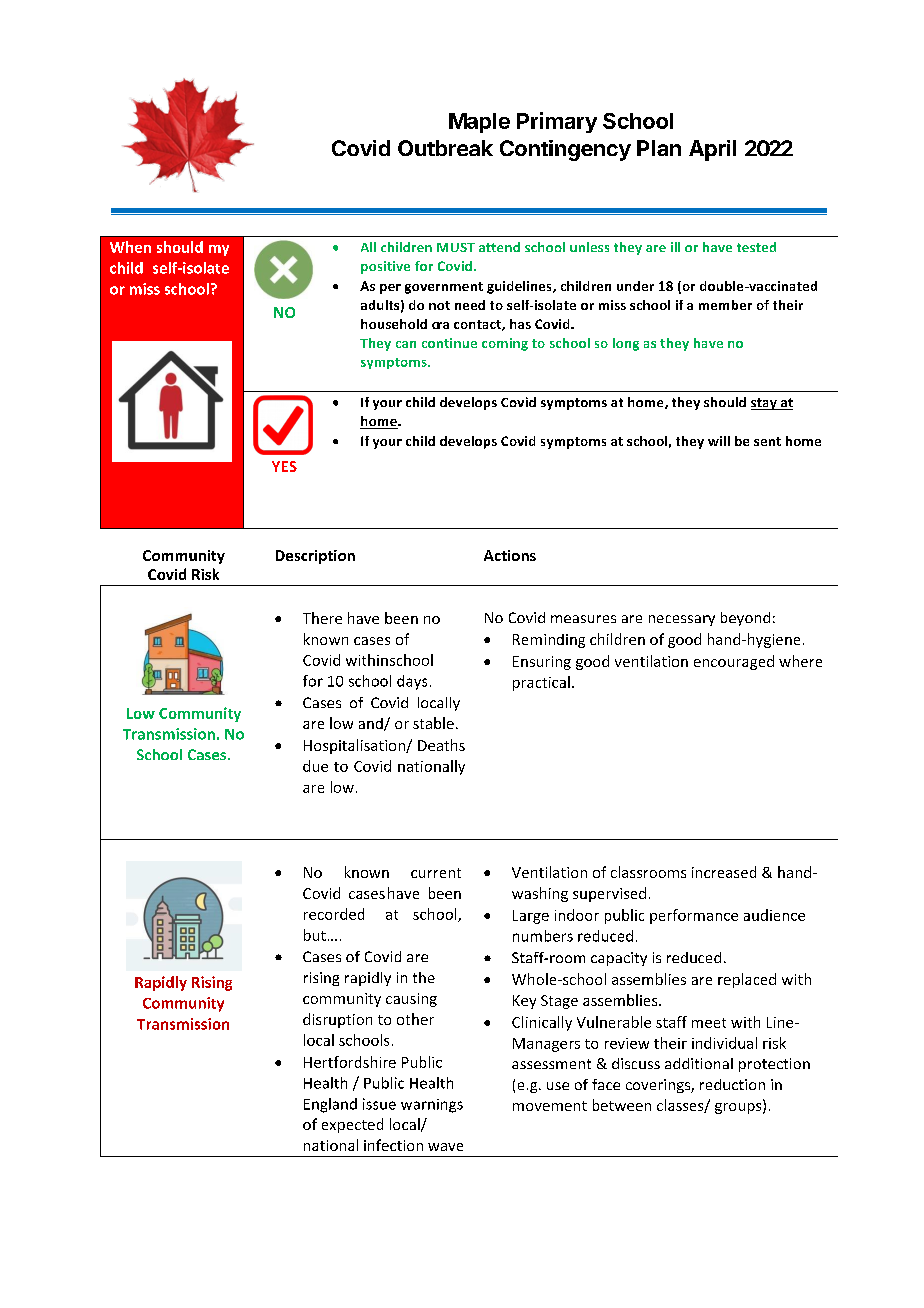 Image resolution: width=924 pixels, height=1308 pixels. I want to click on increased, so click(724, 872).
